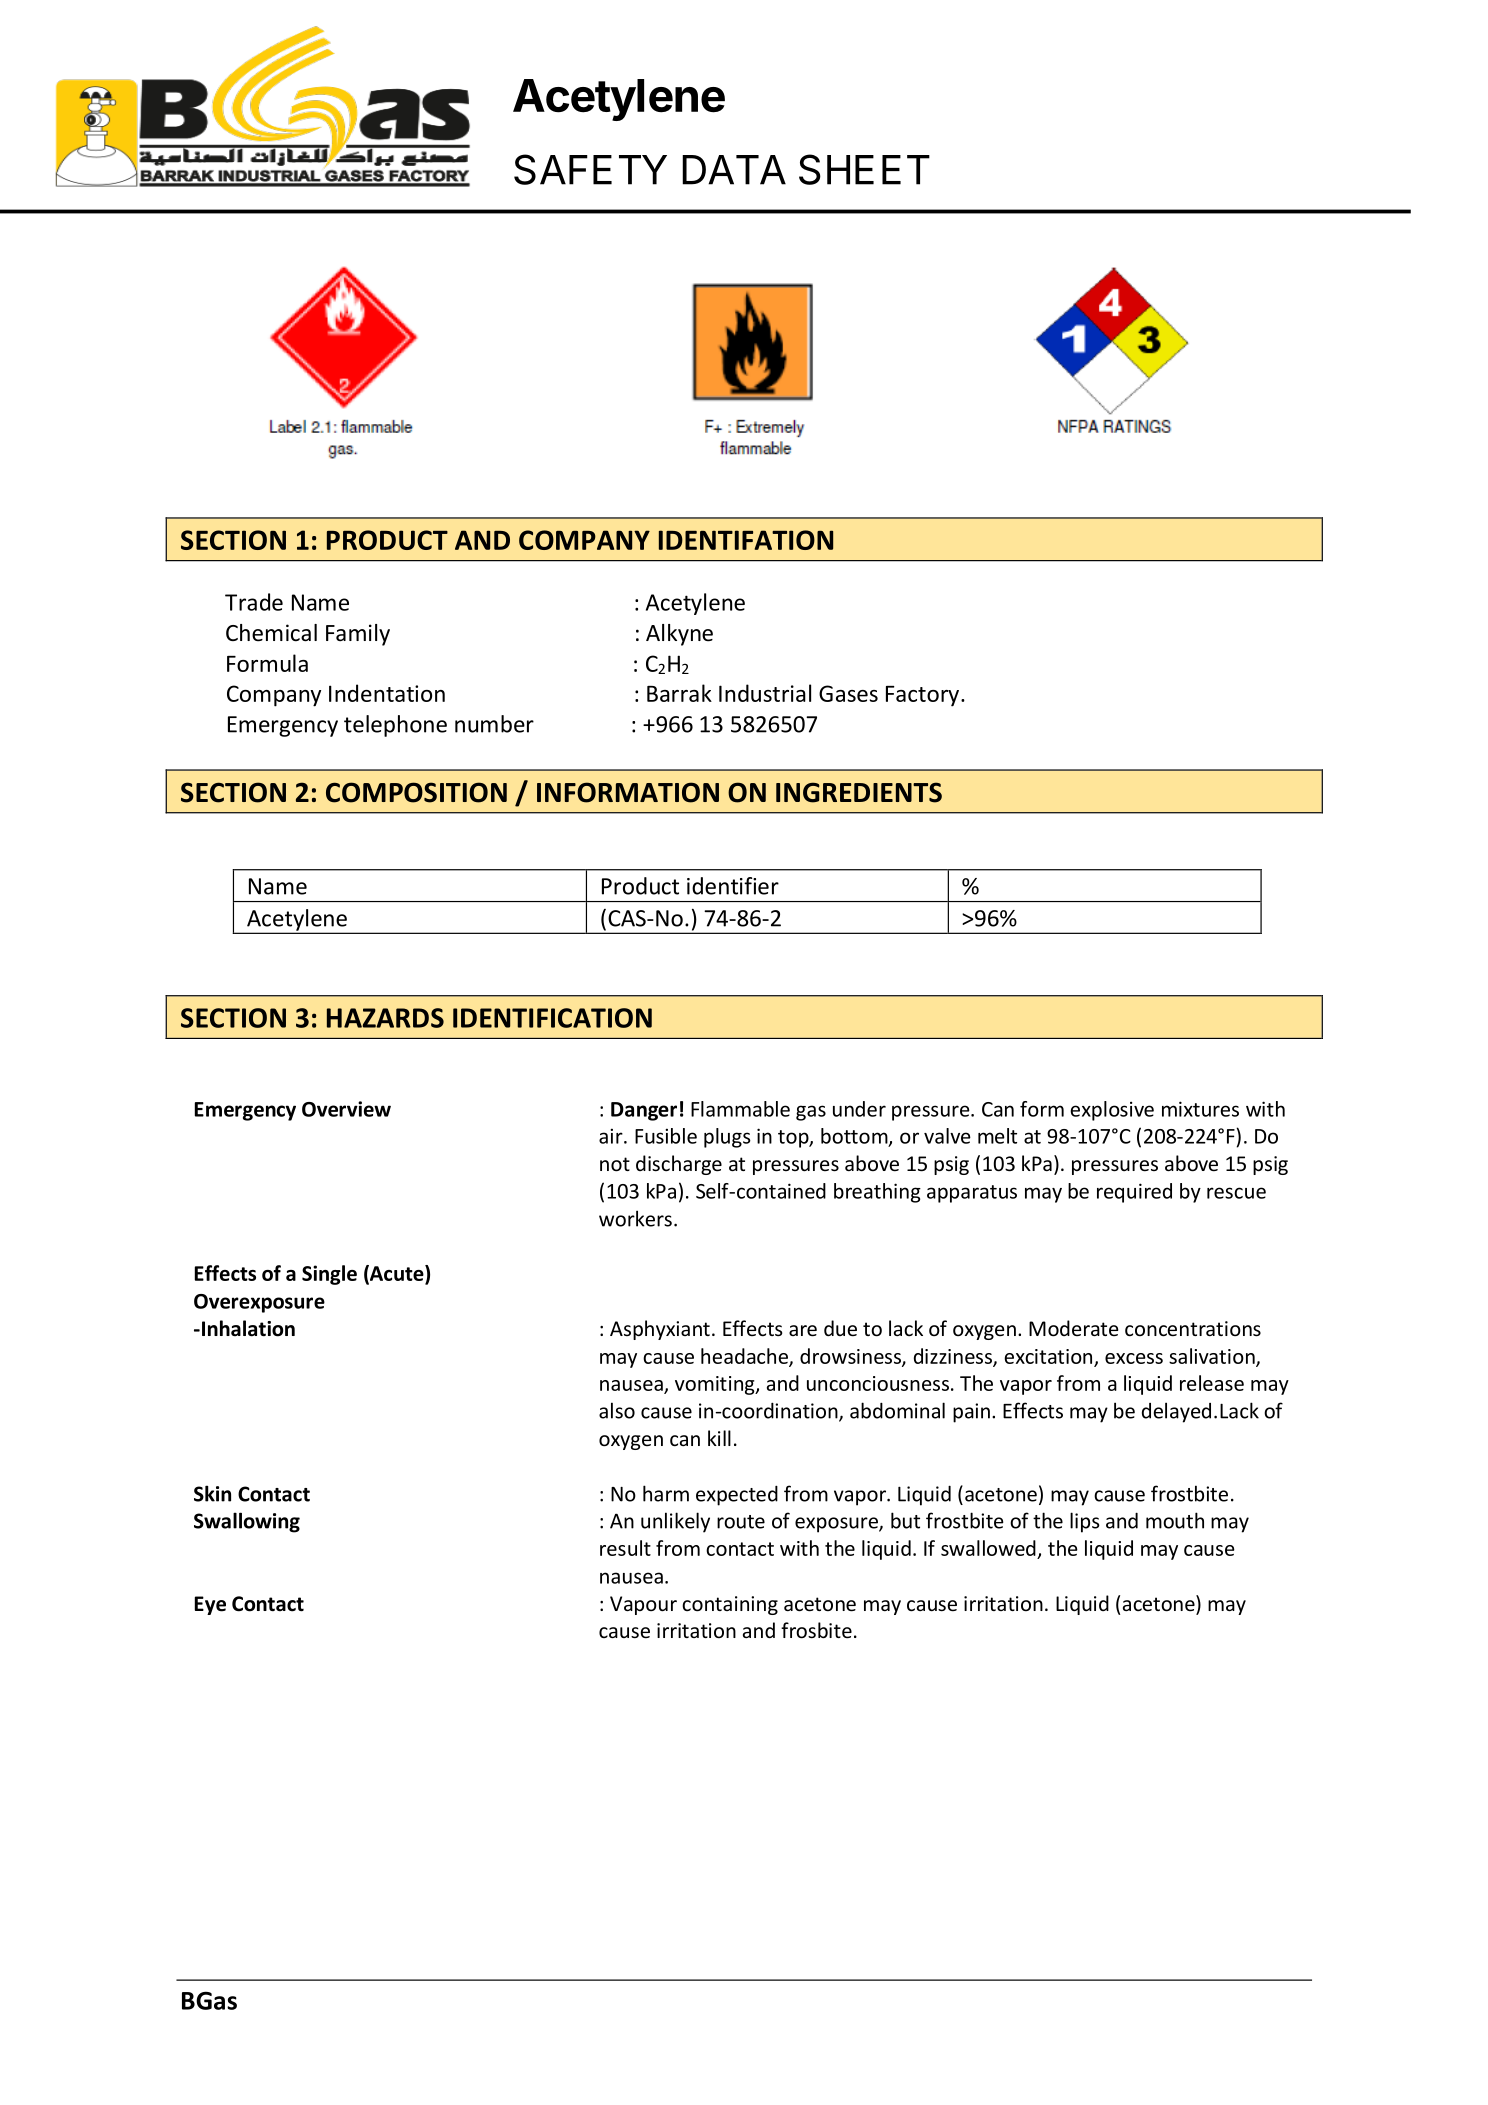  What do you see at coordinates (1085, 1522) in the screenshot?
I see `lips` at bounding box center [1085, 1522].
